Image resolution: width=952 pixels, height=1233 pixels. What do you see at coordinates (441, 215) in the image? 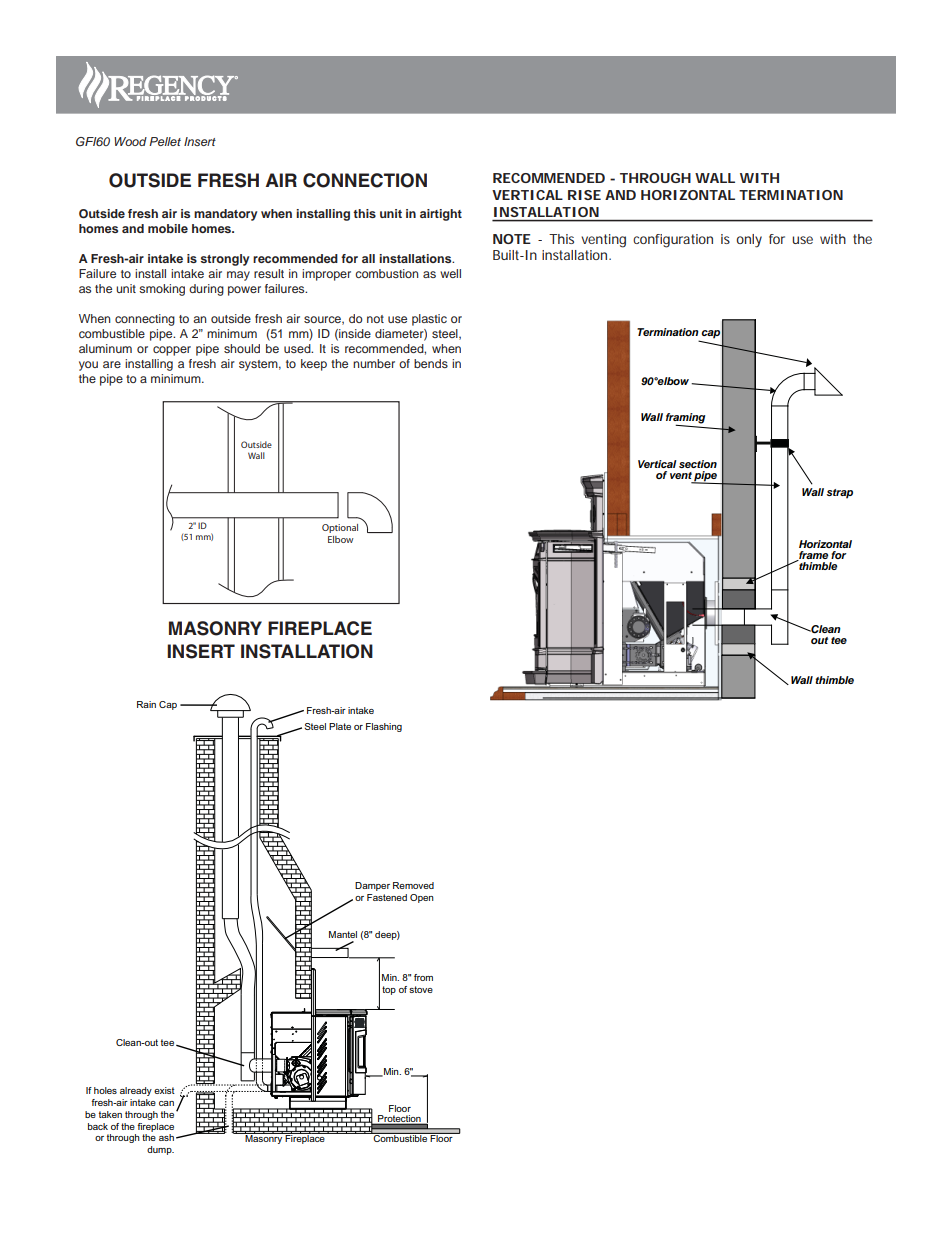
I see `airtight` at bounding box center [441, 215].
